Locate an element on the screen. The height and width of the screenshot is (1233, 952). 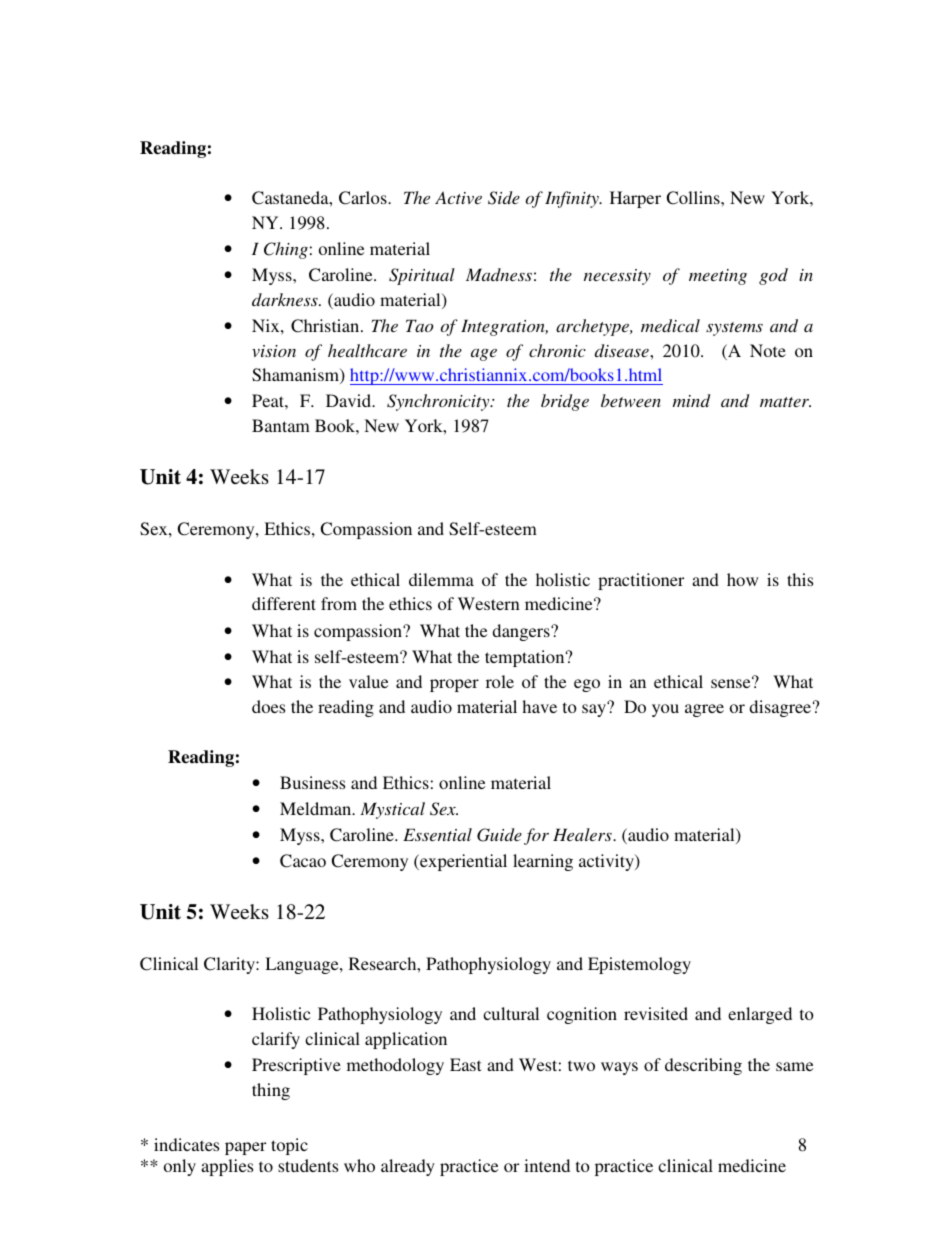
sense is located at coordinates (732, 683).
